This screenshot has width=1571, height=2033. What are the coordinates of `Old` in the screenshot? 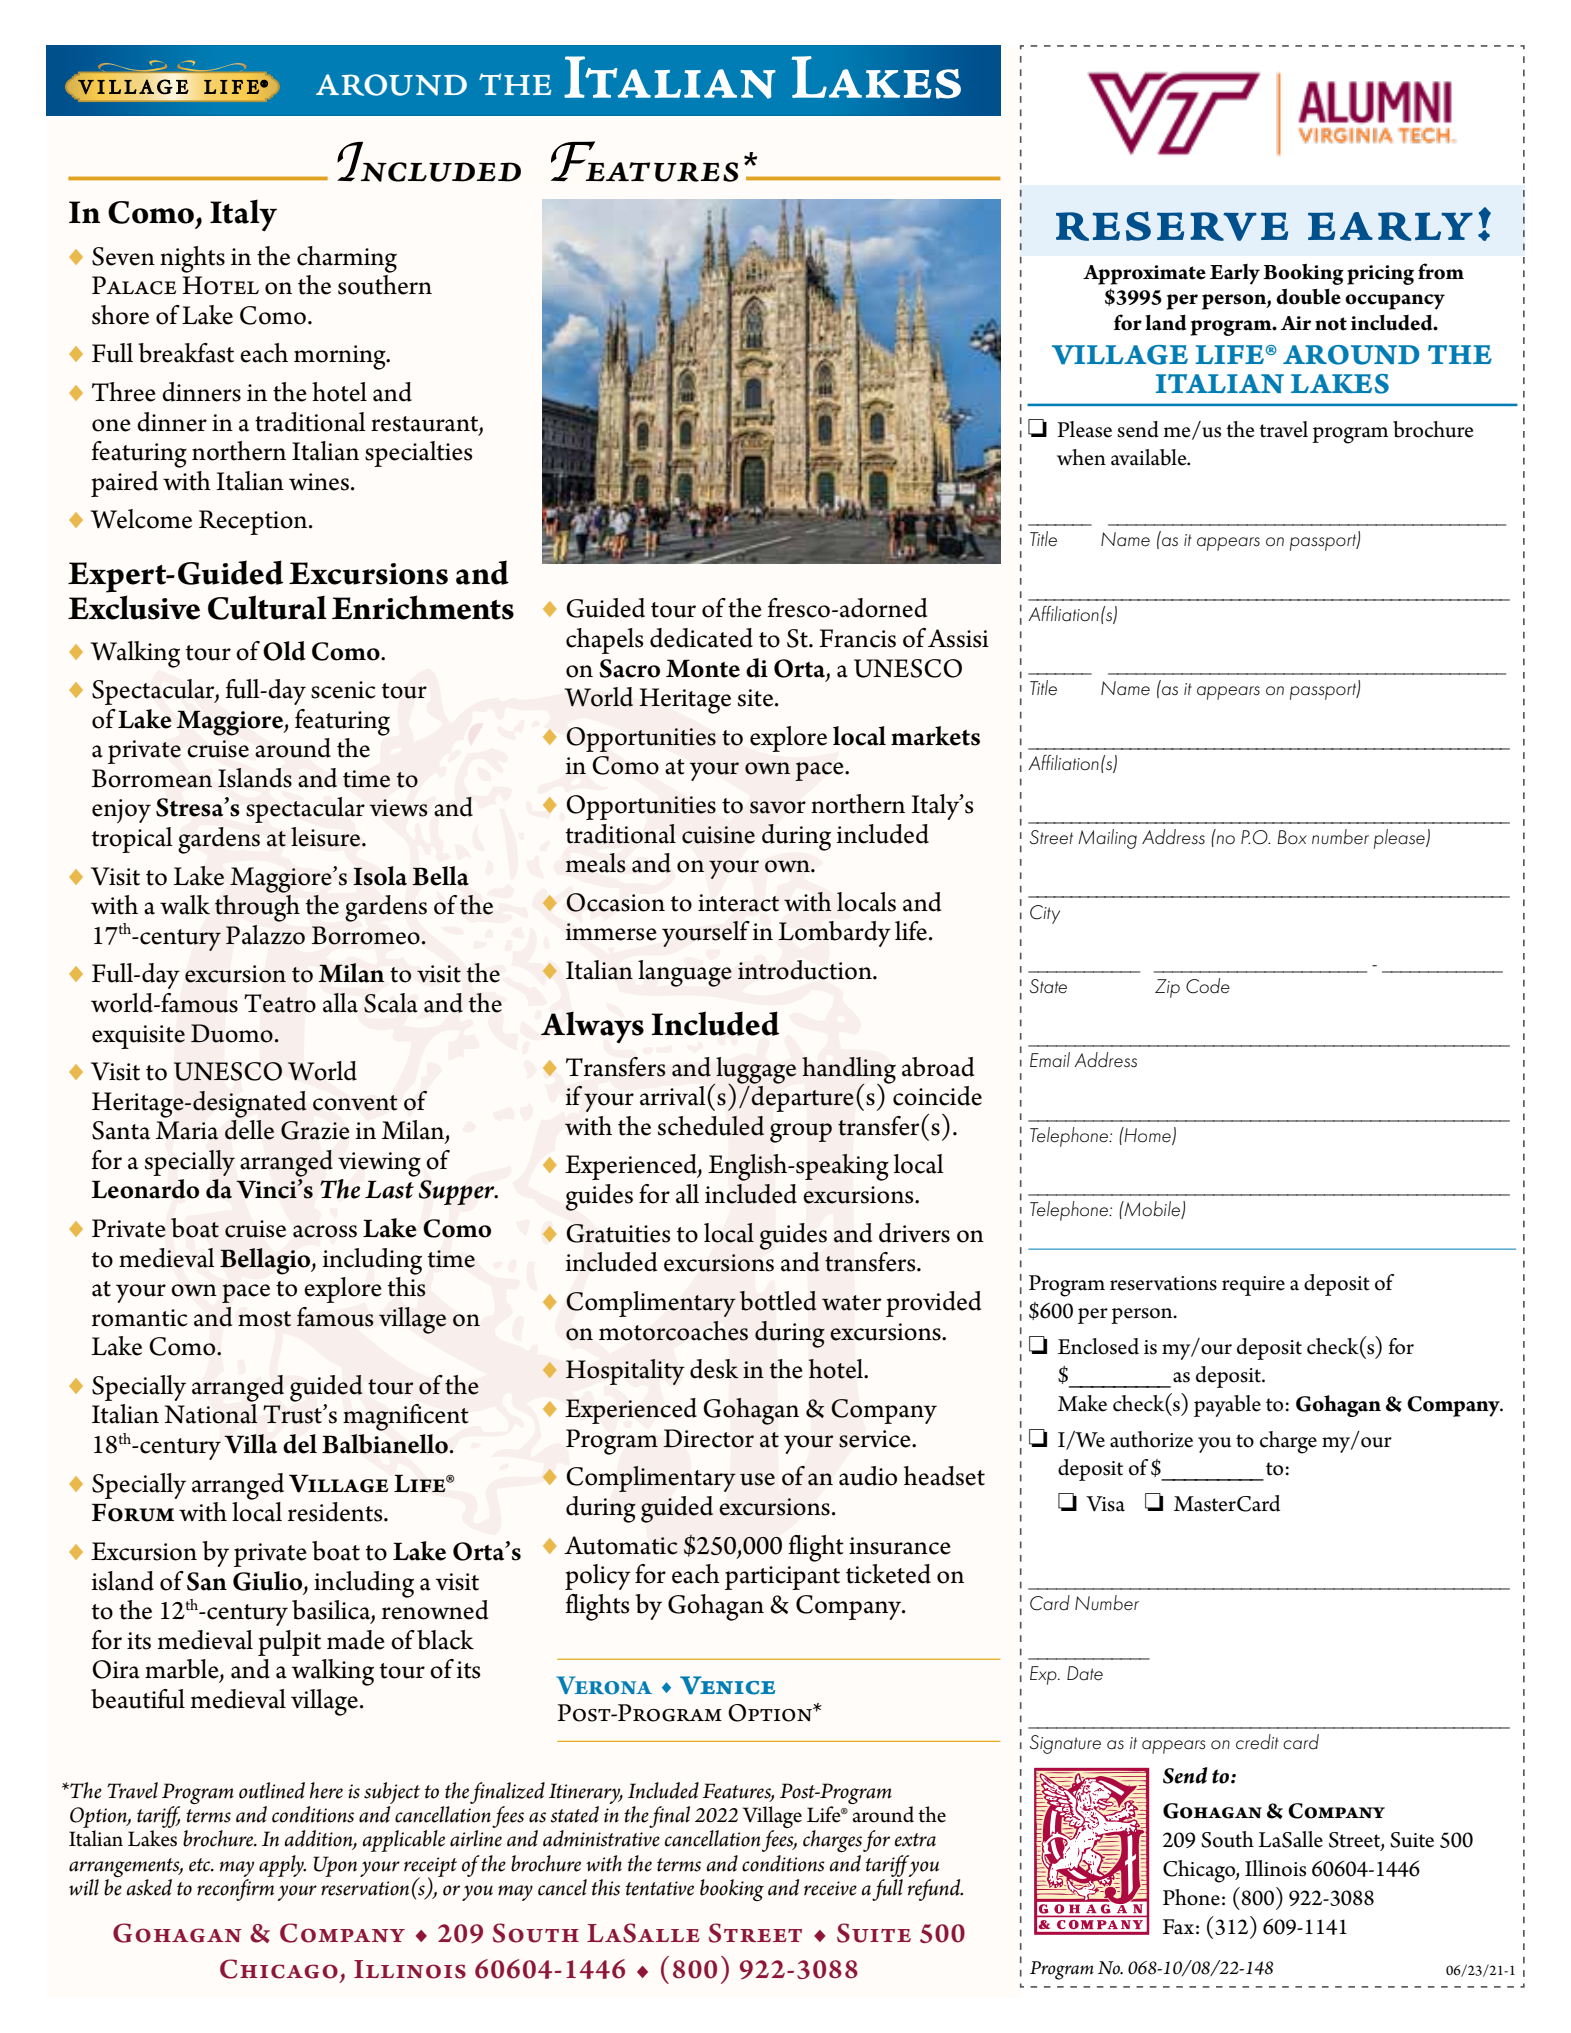 It's located at (284, 651).
